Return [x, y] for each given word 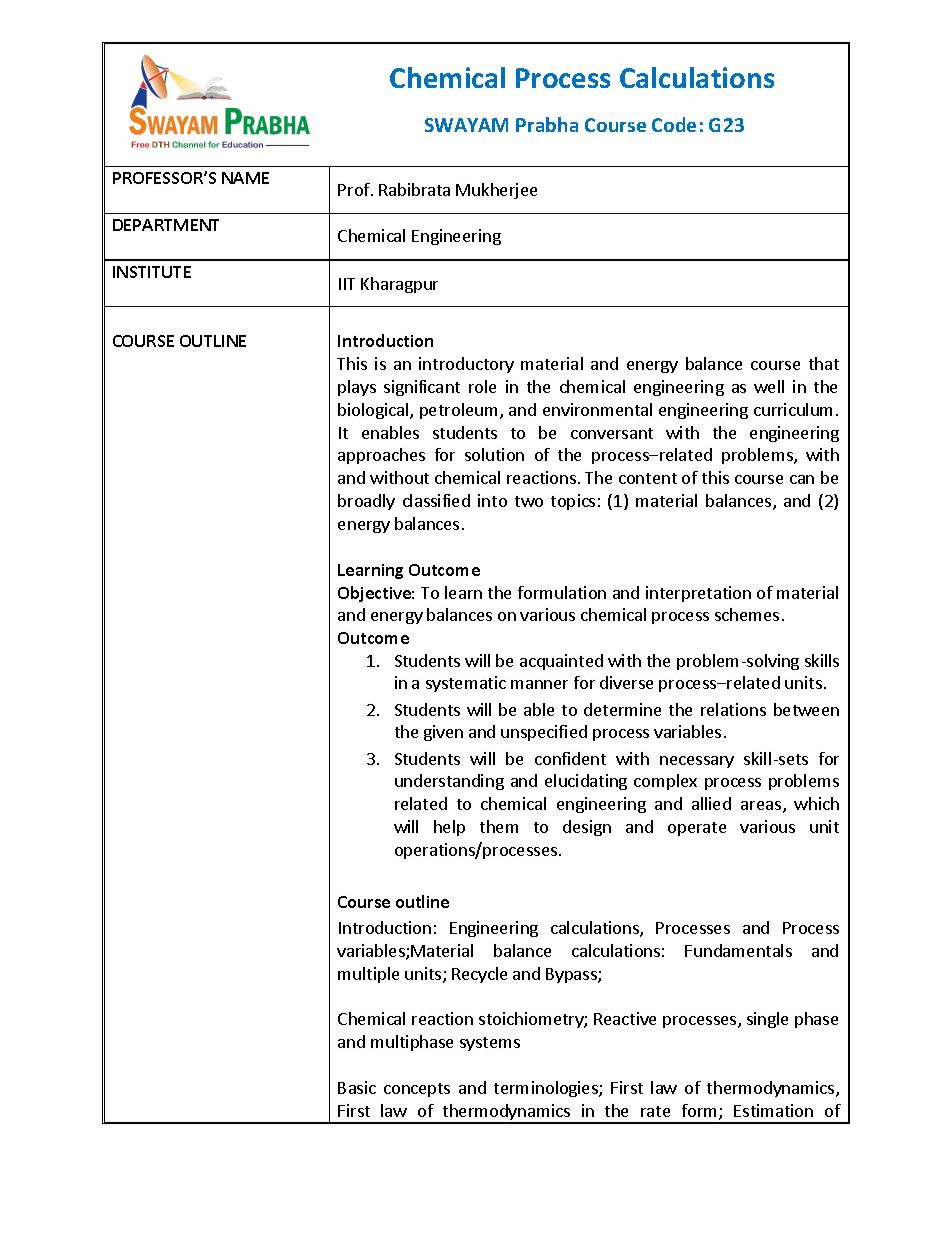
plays [357, 388]
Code [674, 124]
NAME [245, 178]
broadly [366, 502]
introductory [466, 365]
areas [762, 807]
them [499, 826]
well [769, 386]
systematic [466, 684]
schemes [747, 614]
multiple [368, 975]
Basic [357, 1087]
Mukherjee [496, 191]
